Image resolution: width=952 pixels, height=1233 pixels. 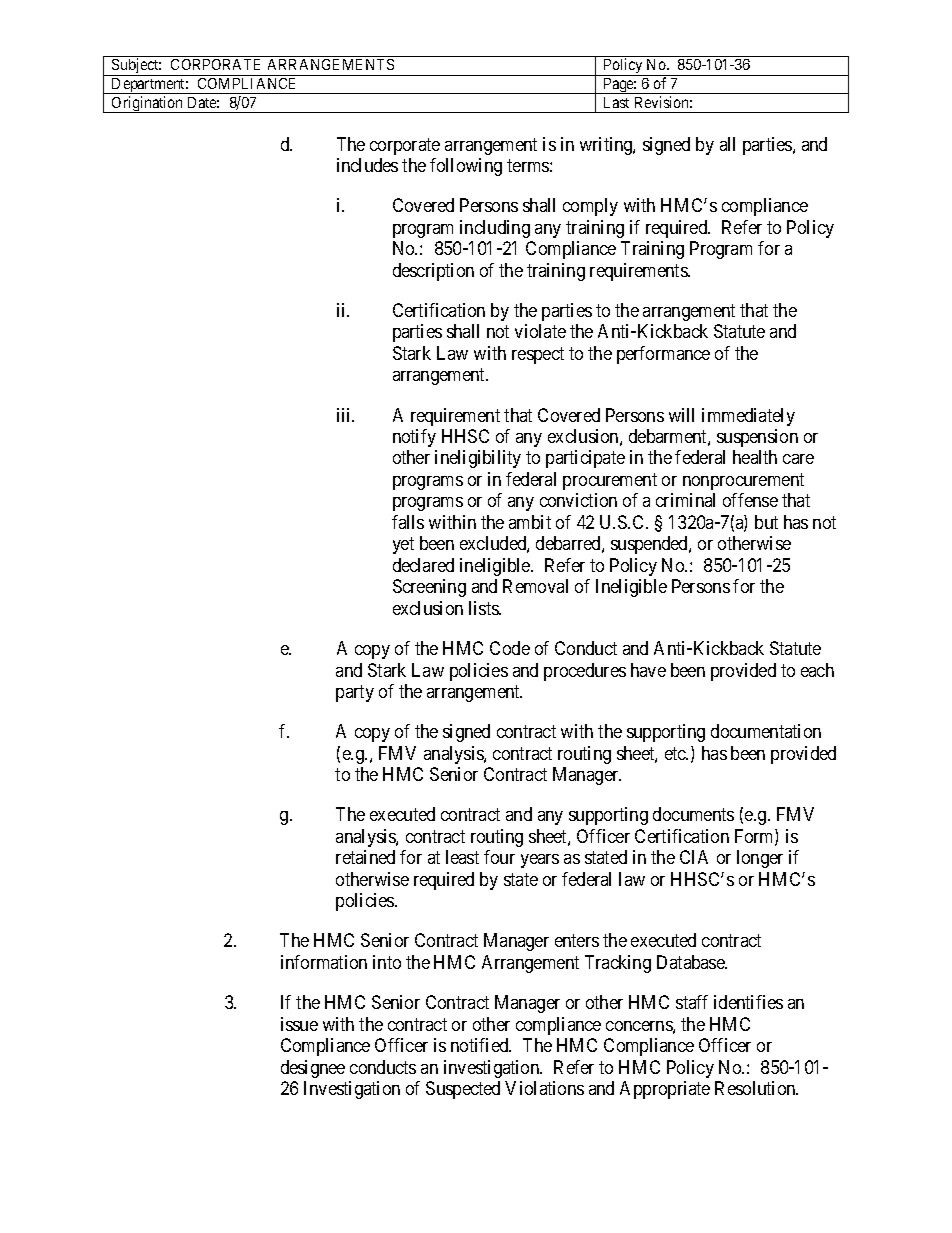 What do you see at coordinates (299, 1024) in the screenshot?
I see `issue` at bounding box center [299, 1024].
